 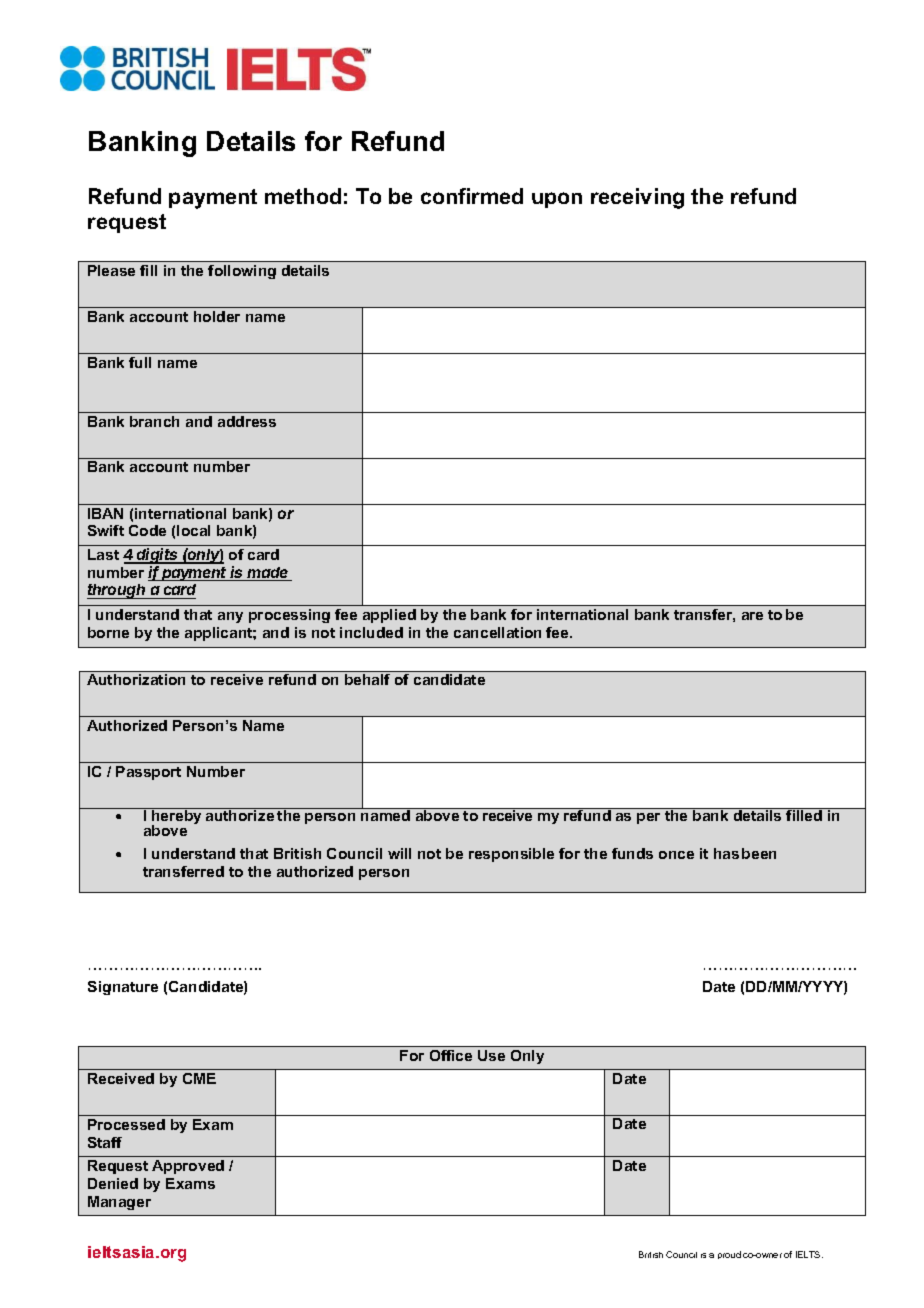 What do you see at coordinates (119, 1203) in the screenshot?
I see `Manager` at bounding box center [119, 1203].
